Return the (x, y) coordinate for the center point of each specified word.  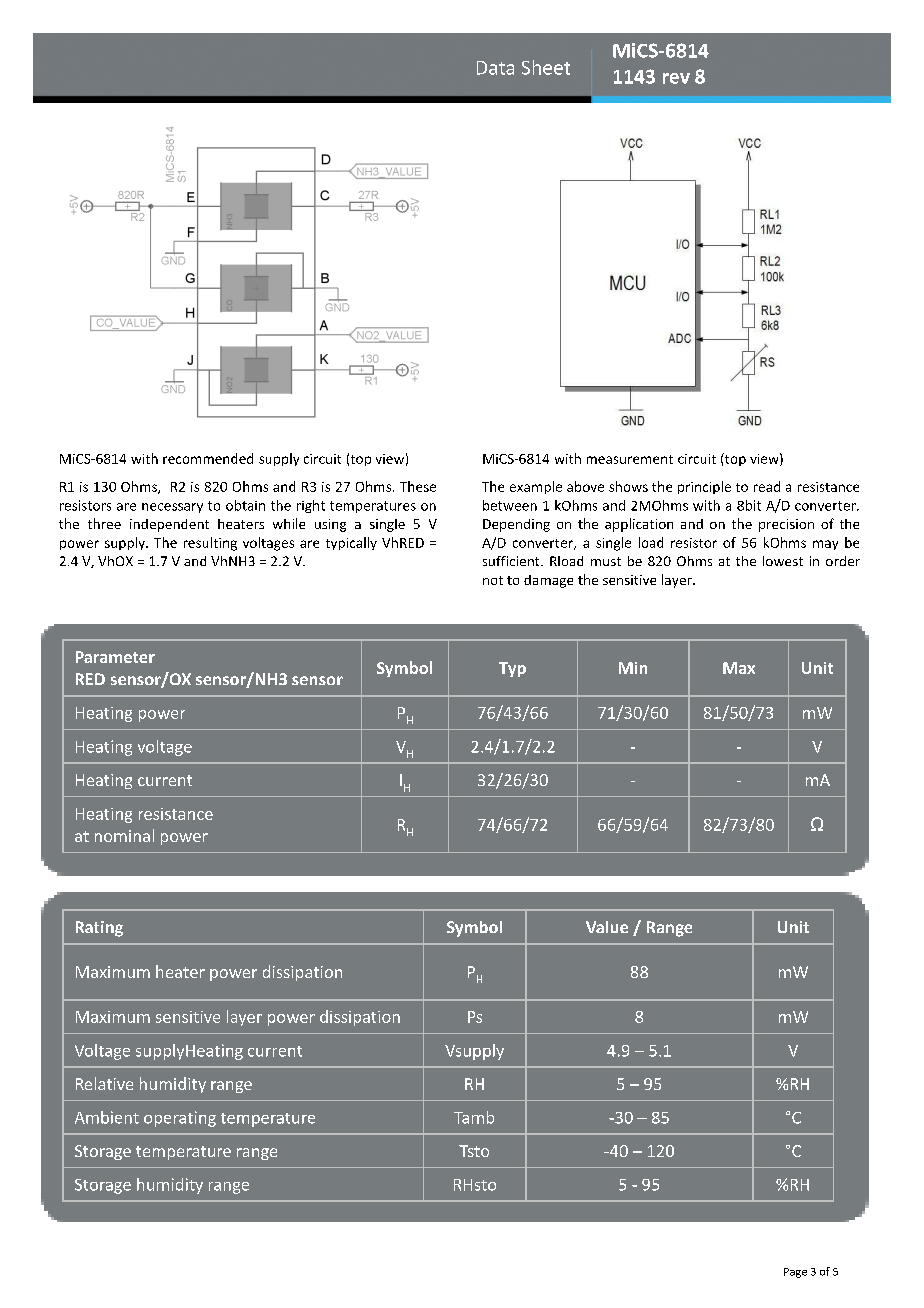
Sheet (546, 67)
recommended (208, 458)
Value (607, 927)
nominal (124, 835)
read (767, 486)
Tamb (474, 1117)
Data (495, 68)
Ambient (107, 1117)
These (418, 486)
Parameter (115, 657)
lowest (783, 561)
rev (676, 78)
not (493, 580)
